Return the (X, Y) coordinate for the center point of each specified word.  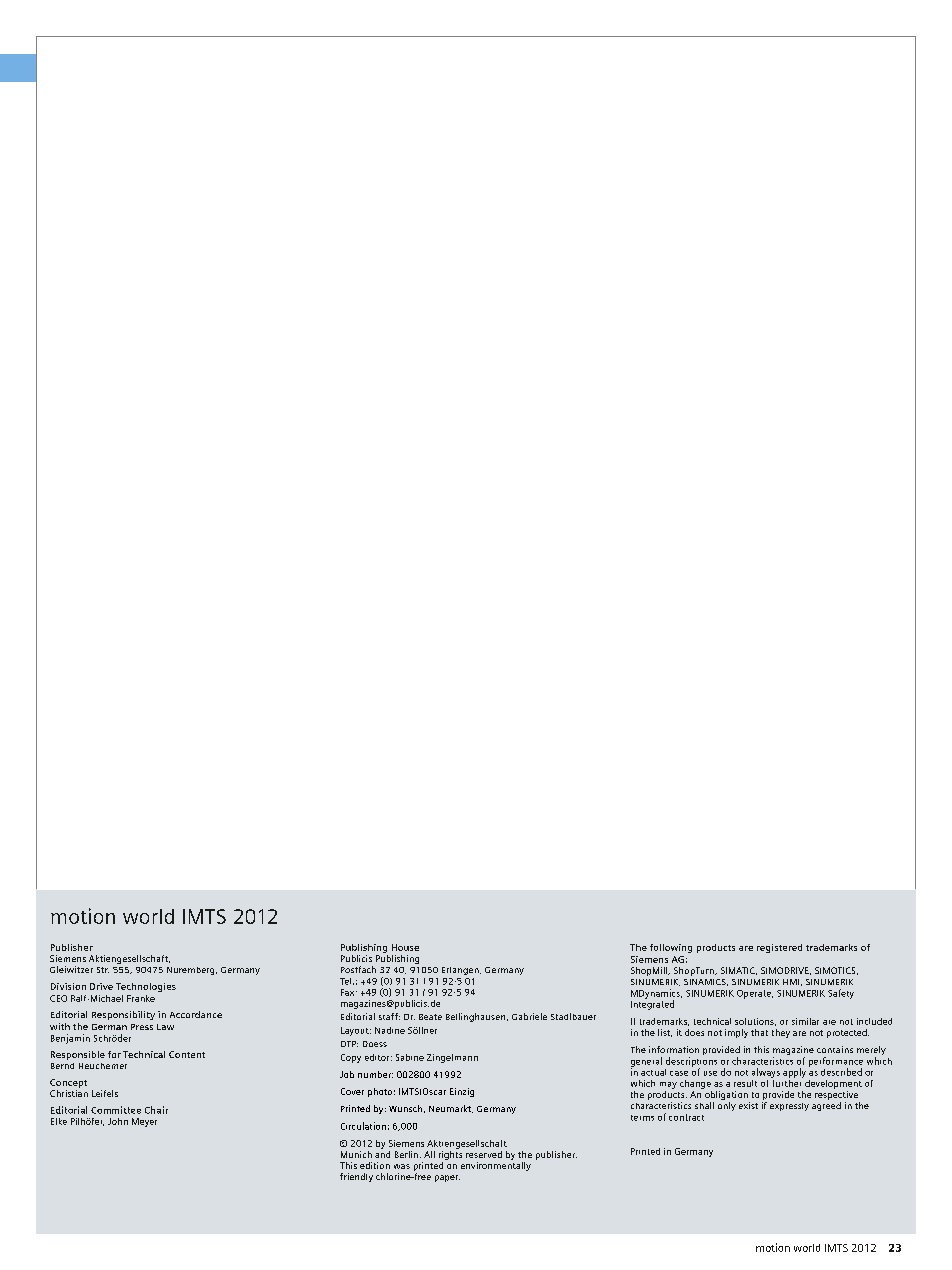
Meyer (144, 1122)
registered (779, 948)
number (375, 1074)
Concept (68, 1083)
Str (103, 970)
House (405, 947)
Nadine (390, 1030)
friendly (356, 1177)
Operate (755, 994)
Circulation (363, 1126)
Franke (141, 998)
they (781, 1033)
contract (686, 1117)
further (787, 1082)
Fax (349, 992)
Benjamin (70, 1039)
